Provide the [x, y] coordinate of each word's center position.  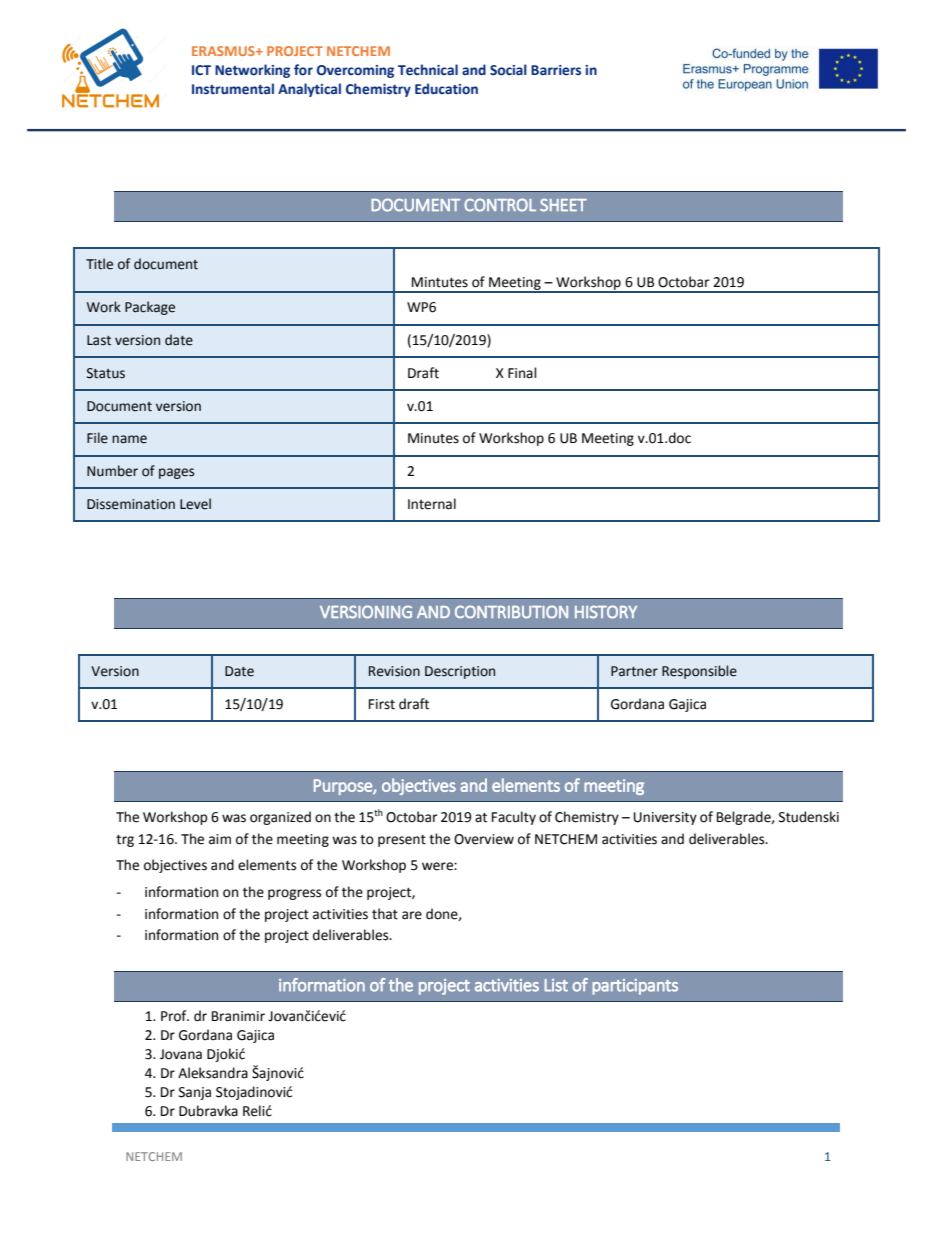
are [412, 915]
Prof [175, 1016]
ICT [201, 70]
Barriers [556, 70]
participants [635, 987]
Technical [428, 70]
